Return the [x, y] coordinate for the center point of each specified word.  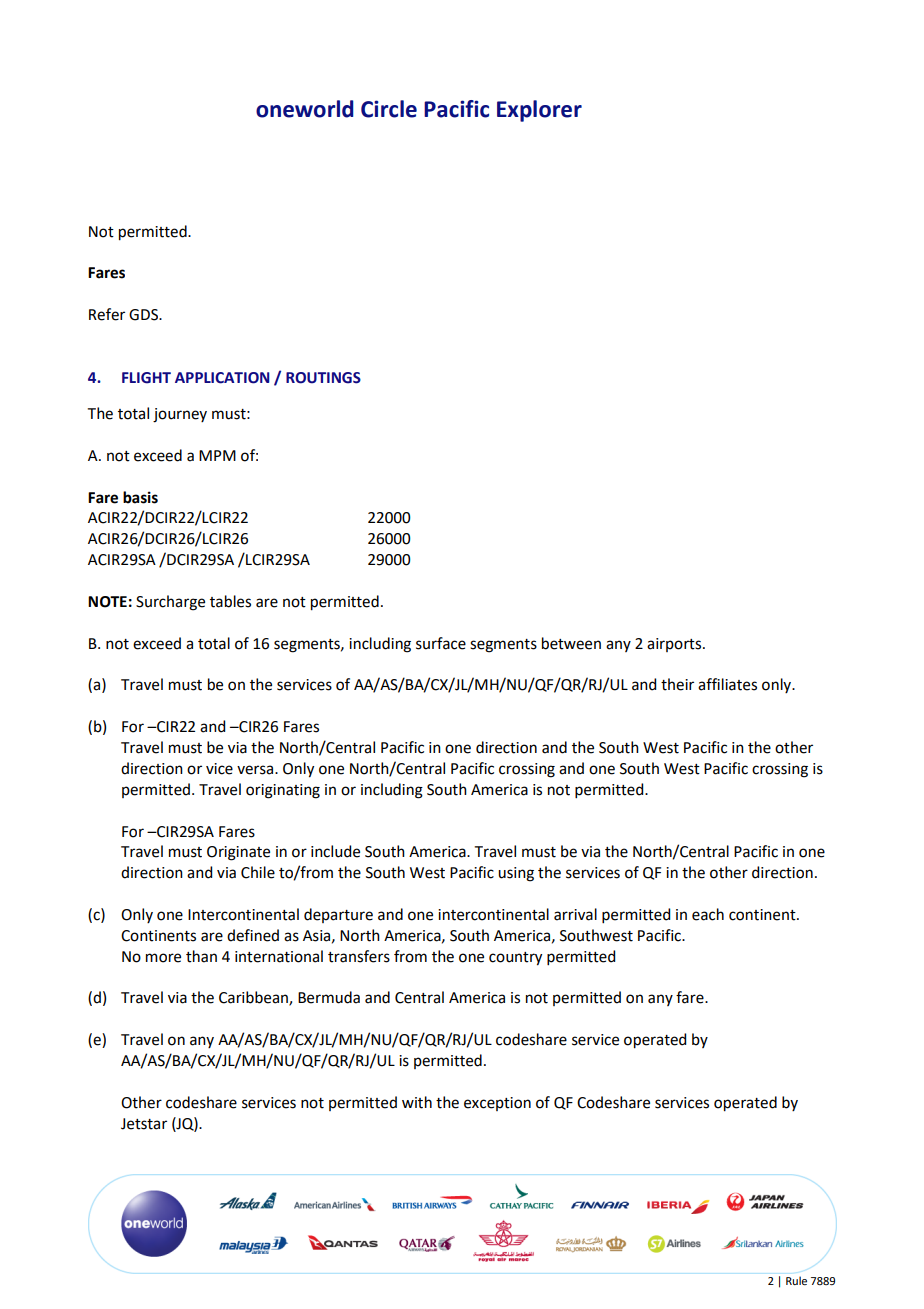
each [708, 914]
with [417, 1102]
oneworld [305, 109]
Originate [238, 853]
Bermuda [329, 997]
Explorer [539, 111]
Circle [389, 109]
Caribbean [254, 998]
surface [441, 643]
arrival [575, 914]
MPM [217, 455]
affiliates [727, 684]
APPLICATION [222, 378]
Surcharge [170, 603]
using [516, 874]
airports [675, 645]
